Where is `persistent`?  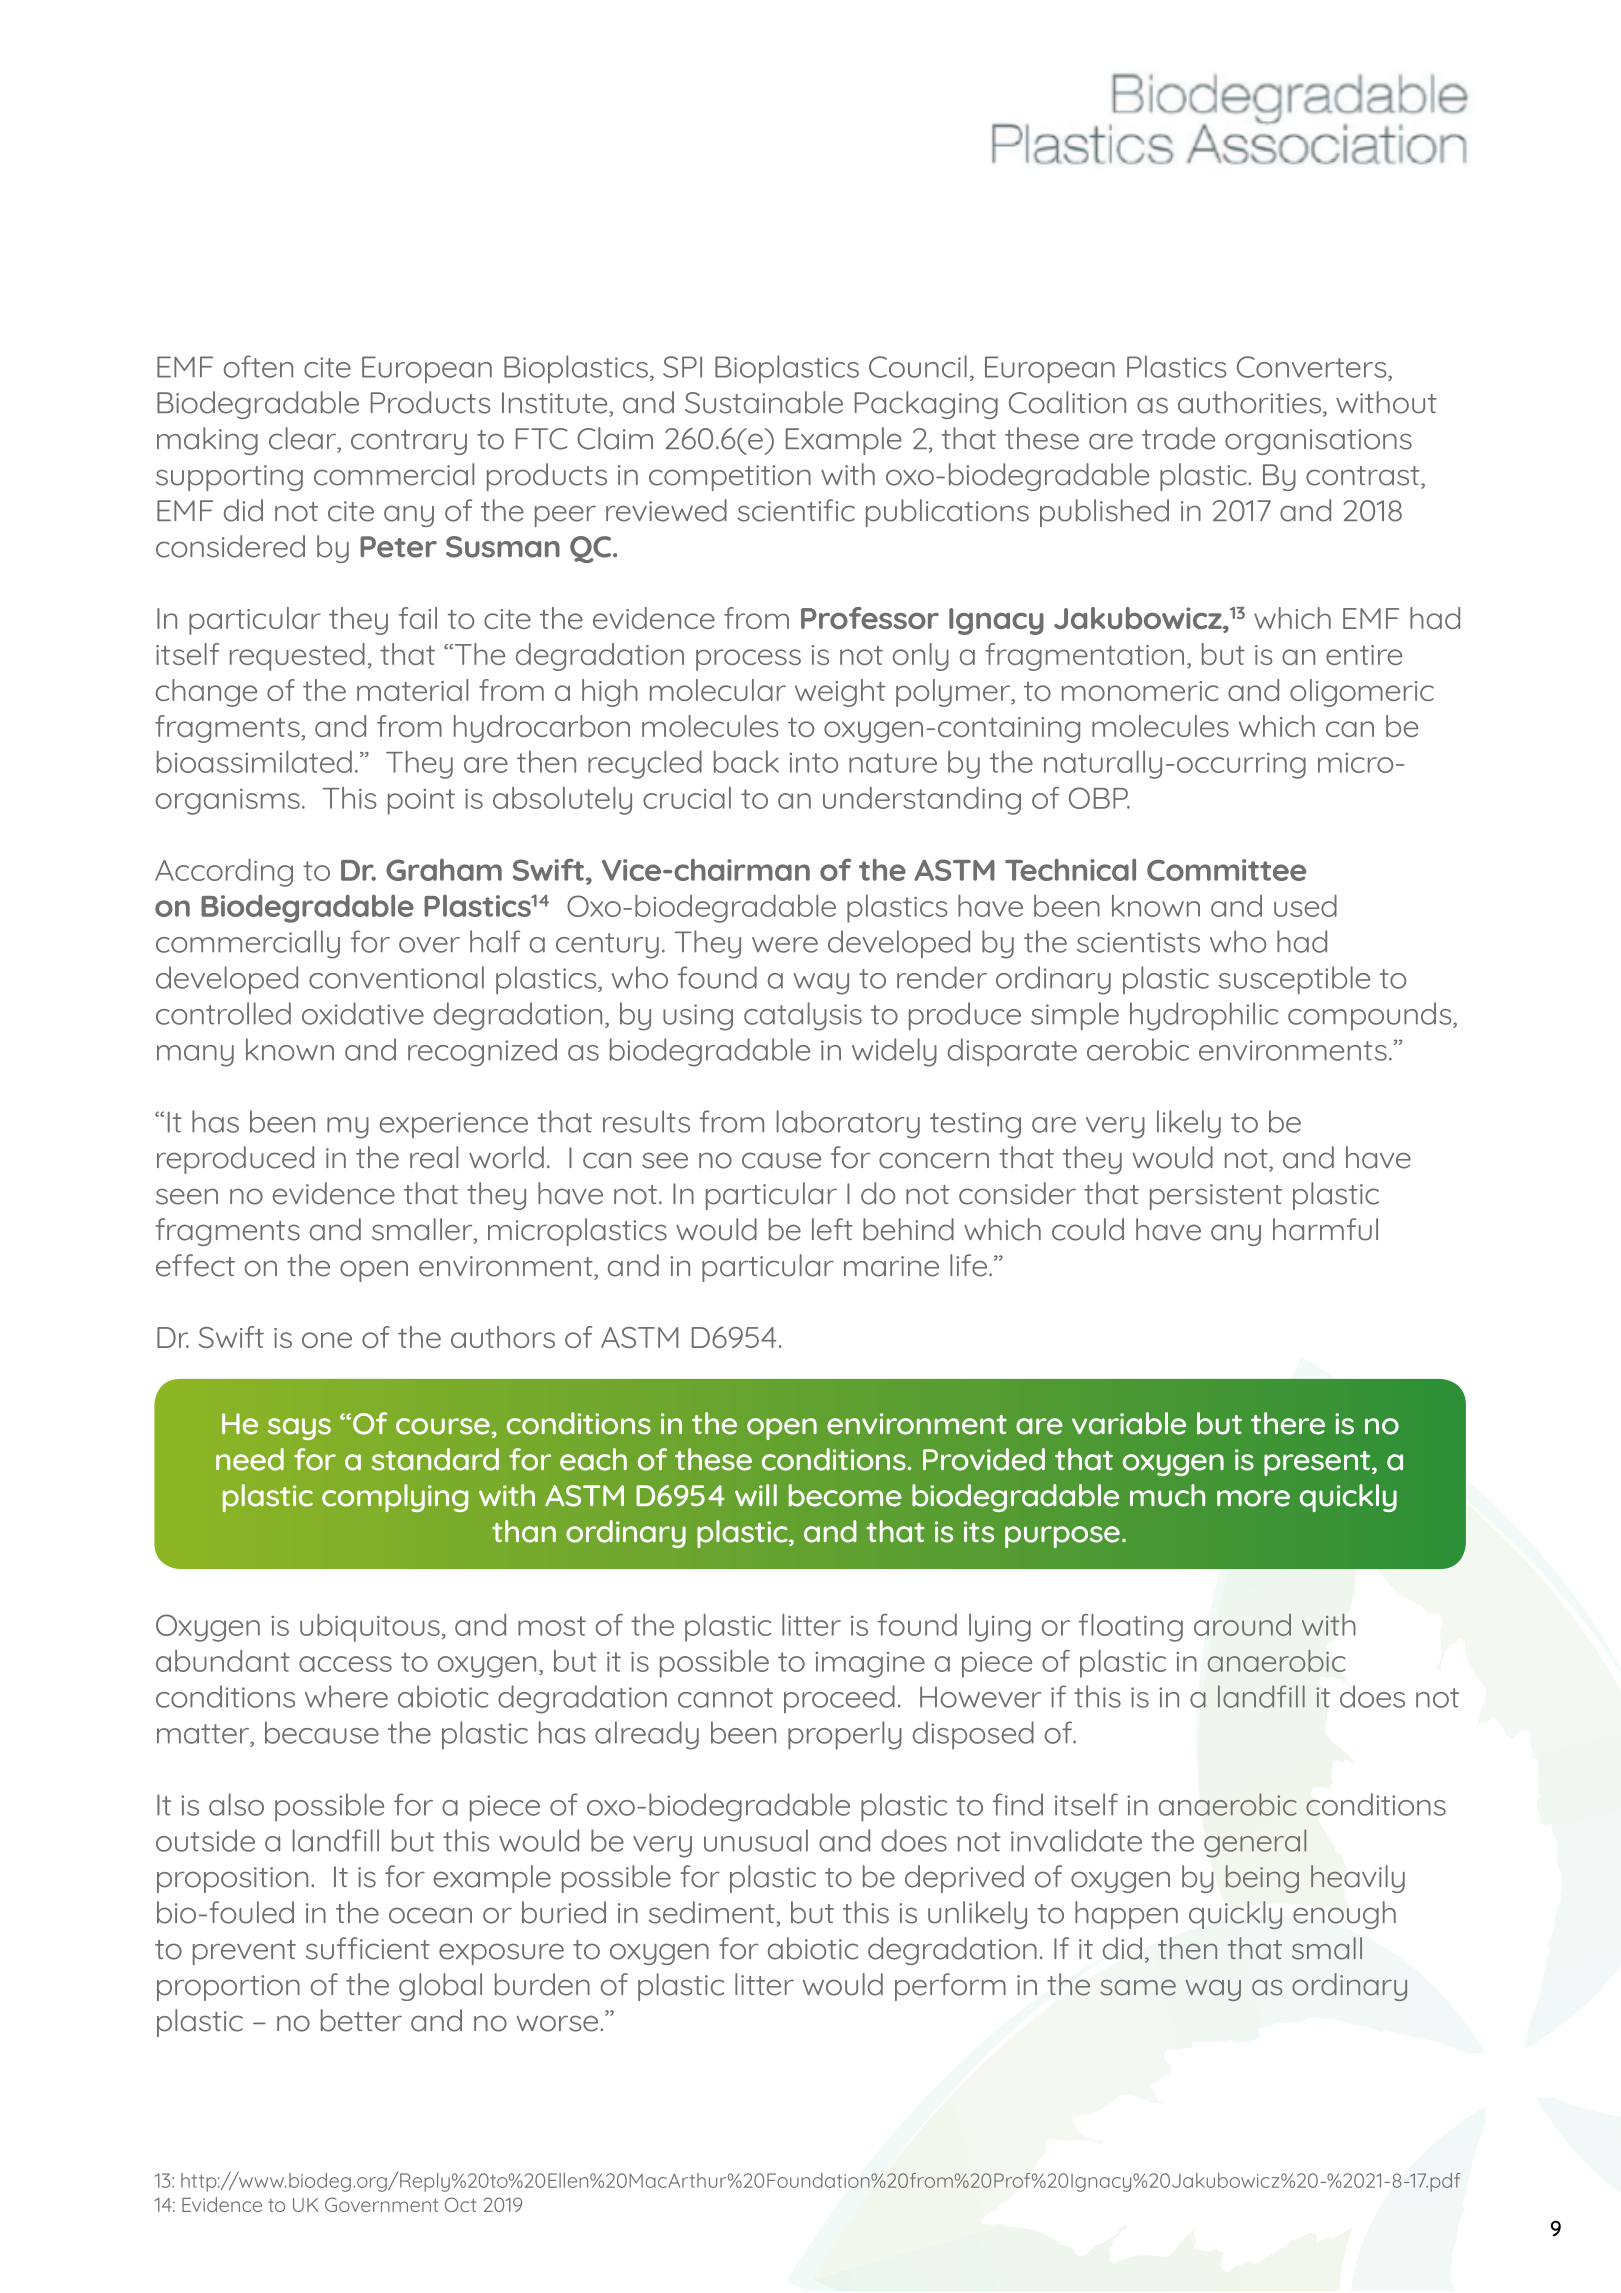 persistent is located at coordinates (1216, 1197).
